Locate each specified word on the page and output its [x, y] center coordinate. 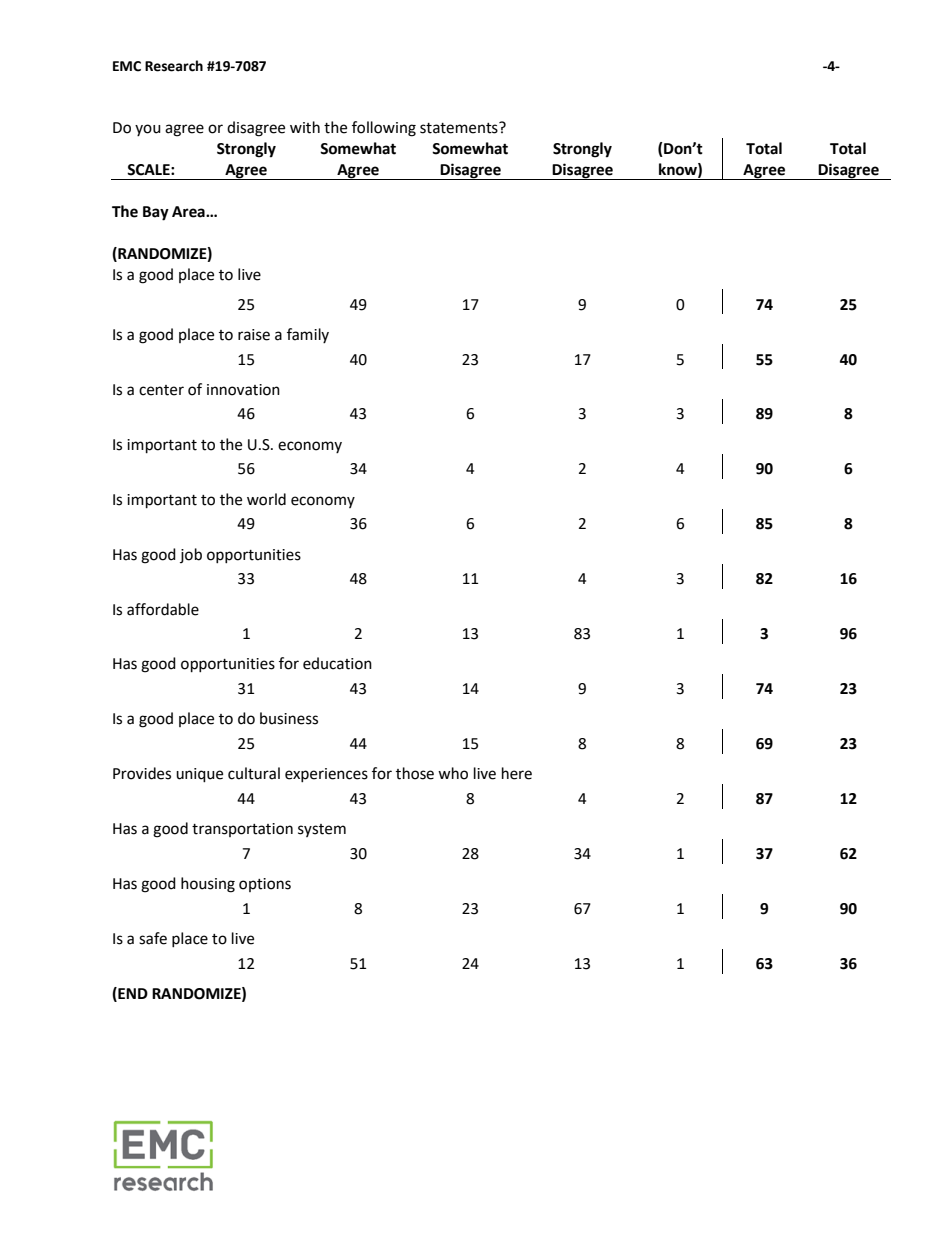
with [305, 127]
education [337, 663]
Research [174, 66]
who [453, 773]
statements [460, 128]
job [191, 555]
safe [153, 938]
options [265, 885]
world [266, 499]
